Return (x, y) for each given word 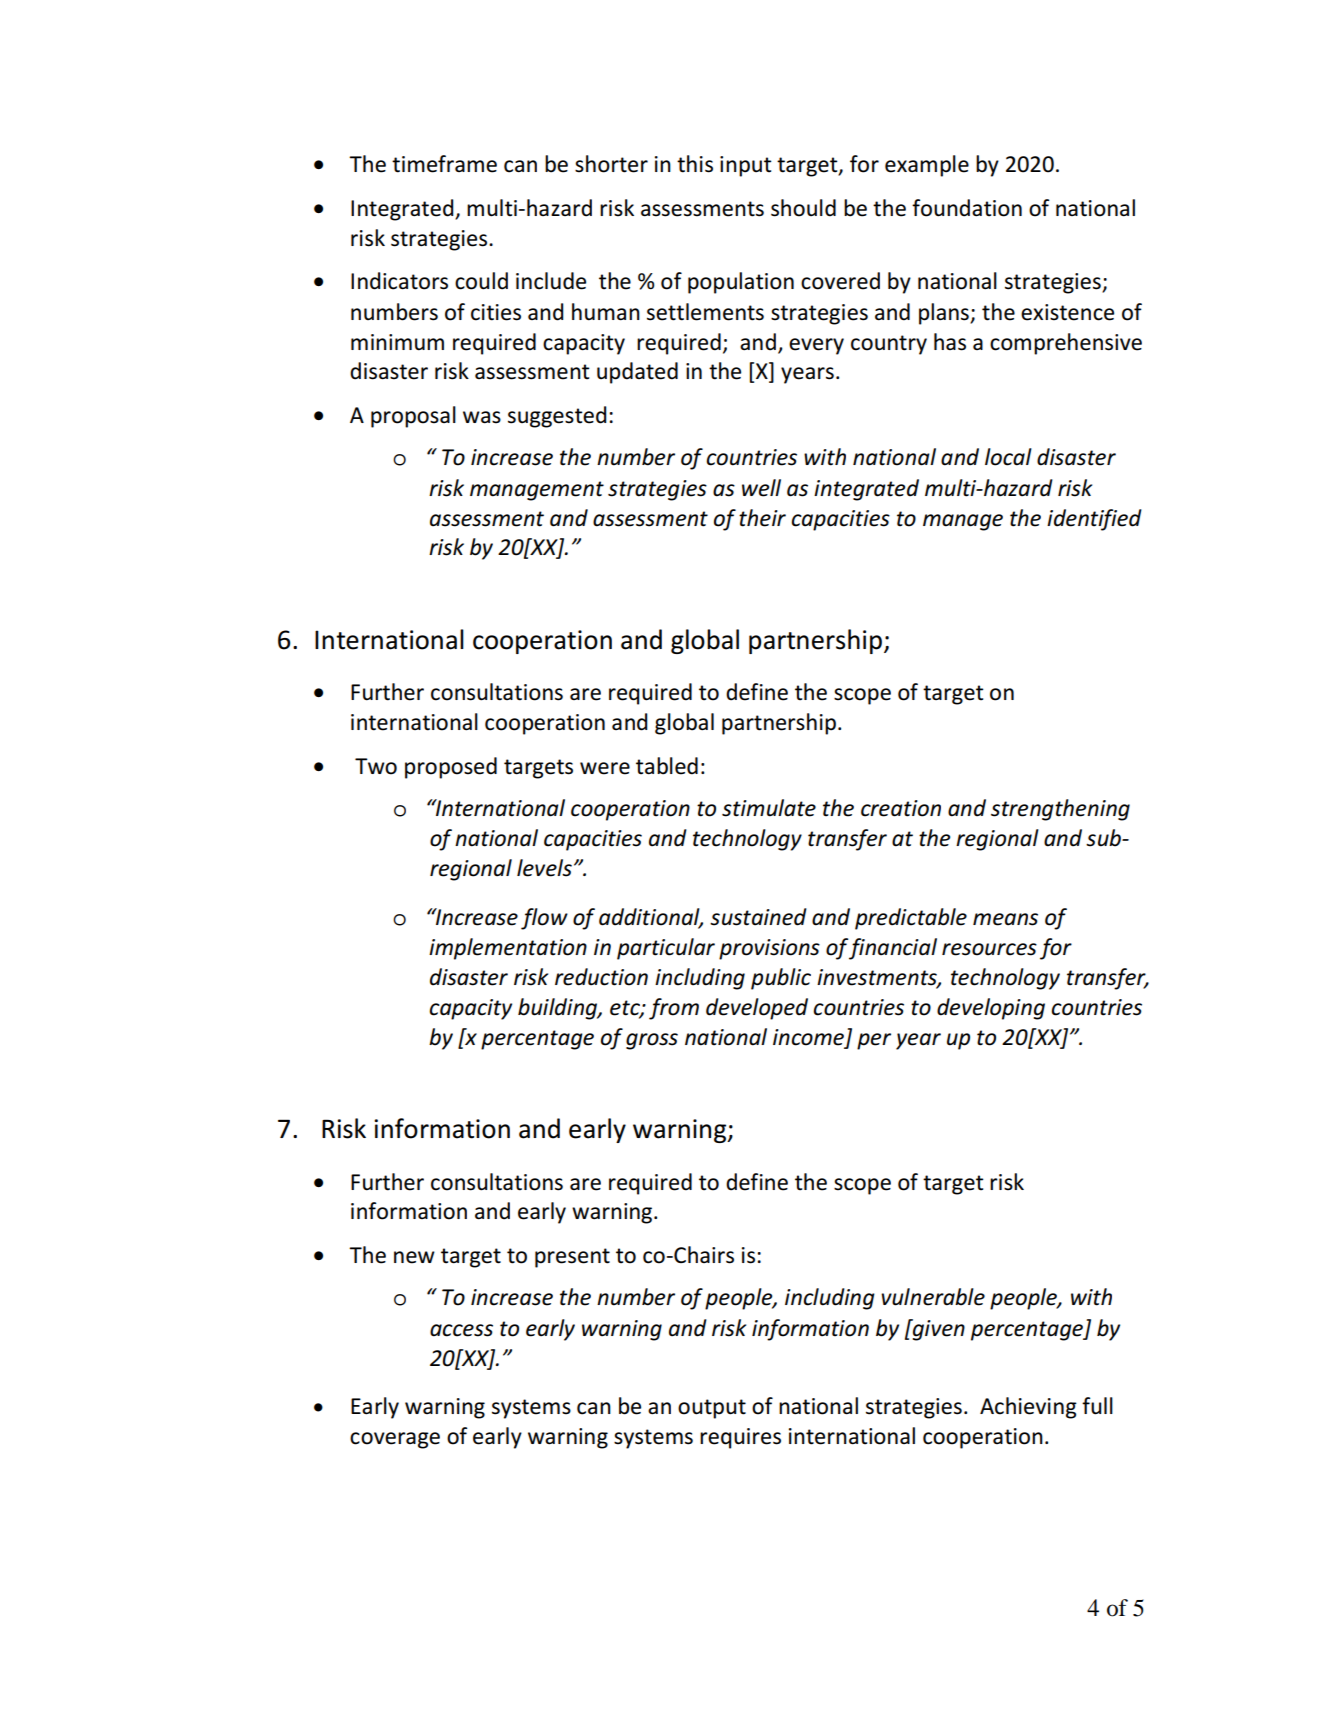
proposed (451, 768)
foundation (967, 208)
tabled (667, 766)
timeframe (444, 164)
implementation (508, 949)
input (746, 166)
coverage (395, 1440)
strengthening (1060, 810)
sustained (758, 917)
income (808, 1037)
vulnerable (933, 1297)
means (1005, 919)
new (414, 1257)
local (1008, 457)
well (761, 488)
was (482, 417)
